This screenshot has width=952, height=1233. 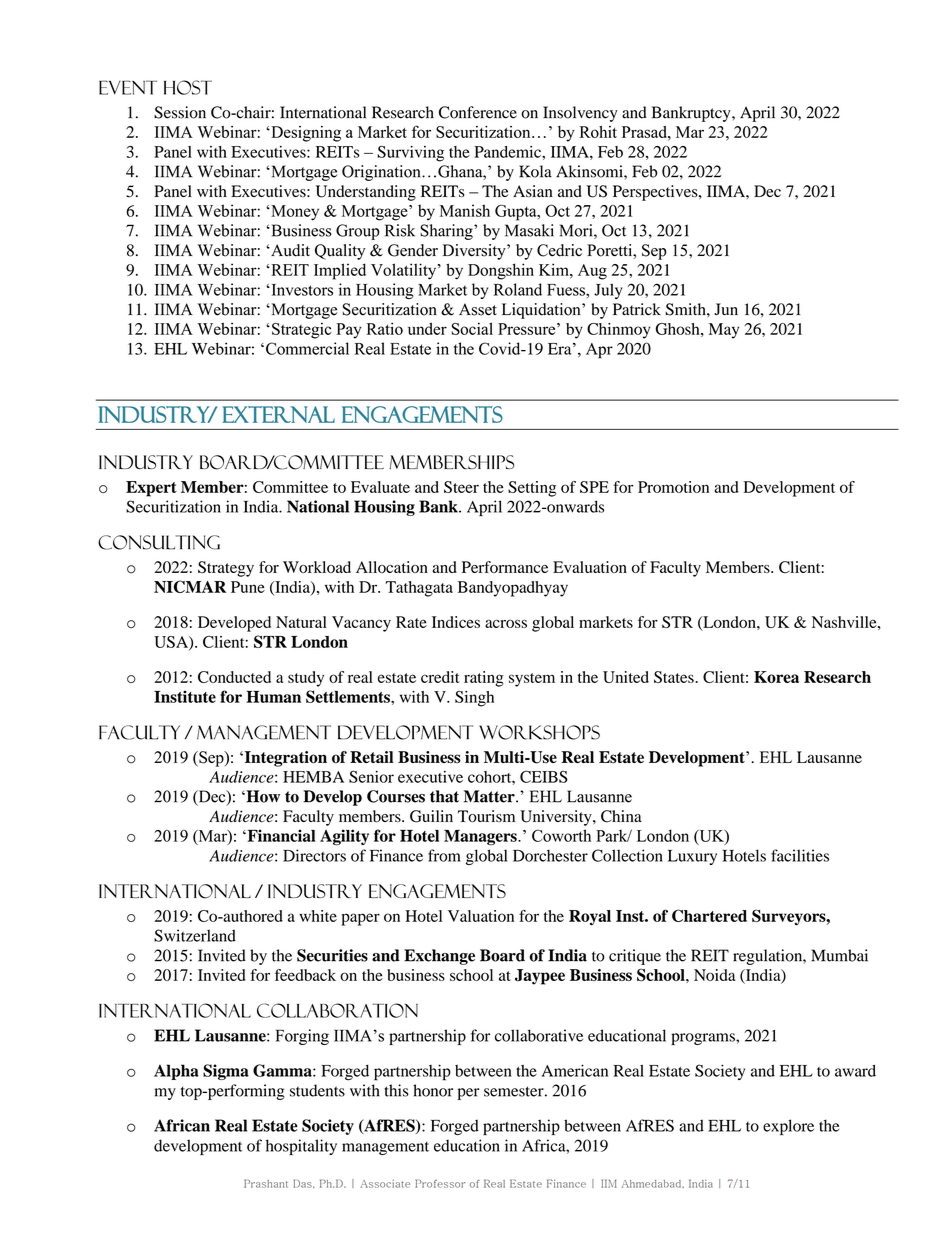 What do you see at coordinates (788, 1127) in the screenshot?
I see `explore` at bounding box center [788, 1127].
